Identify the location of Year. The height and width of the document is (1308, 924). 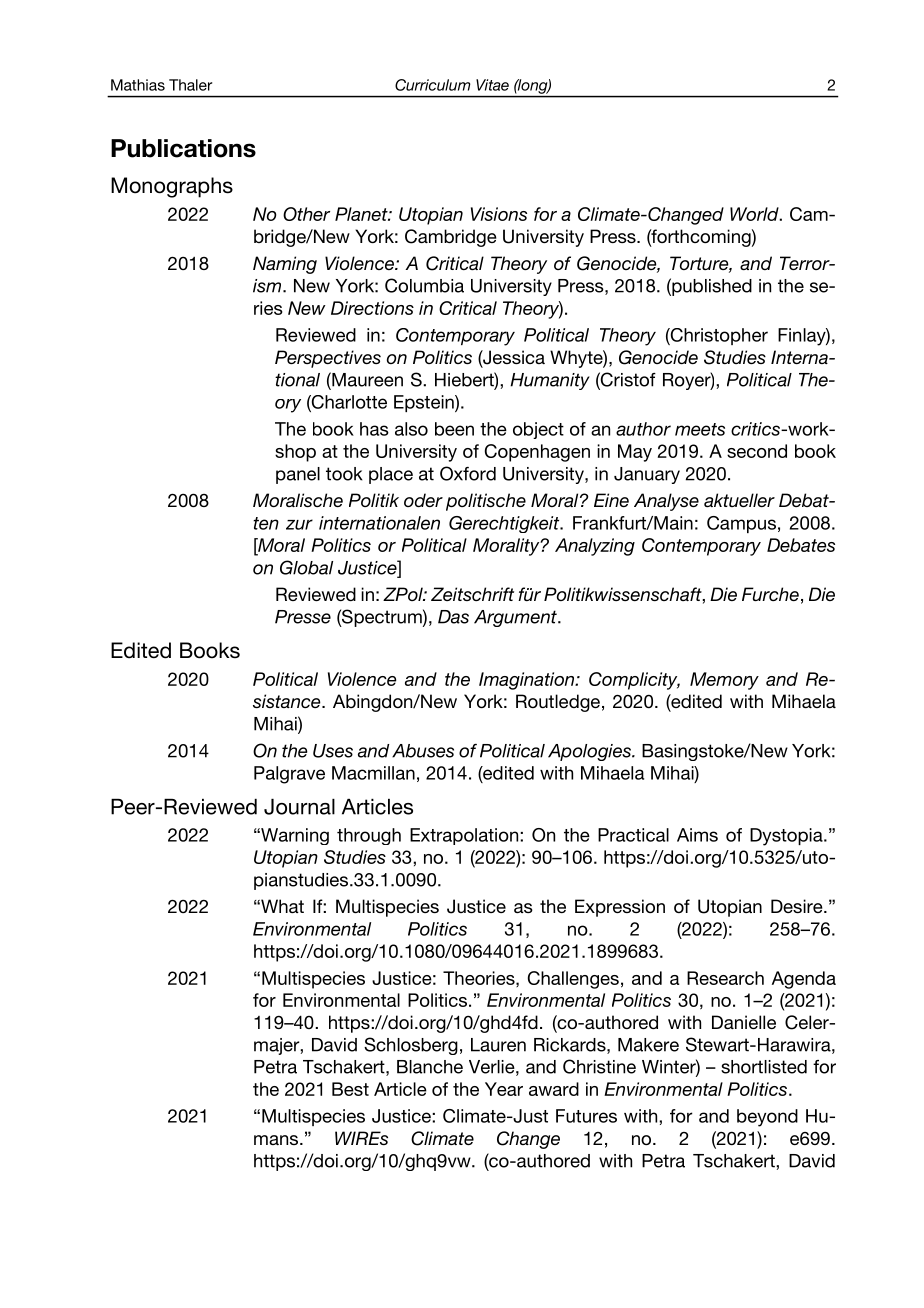
(504, 1089).
